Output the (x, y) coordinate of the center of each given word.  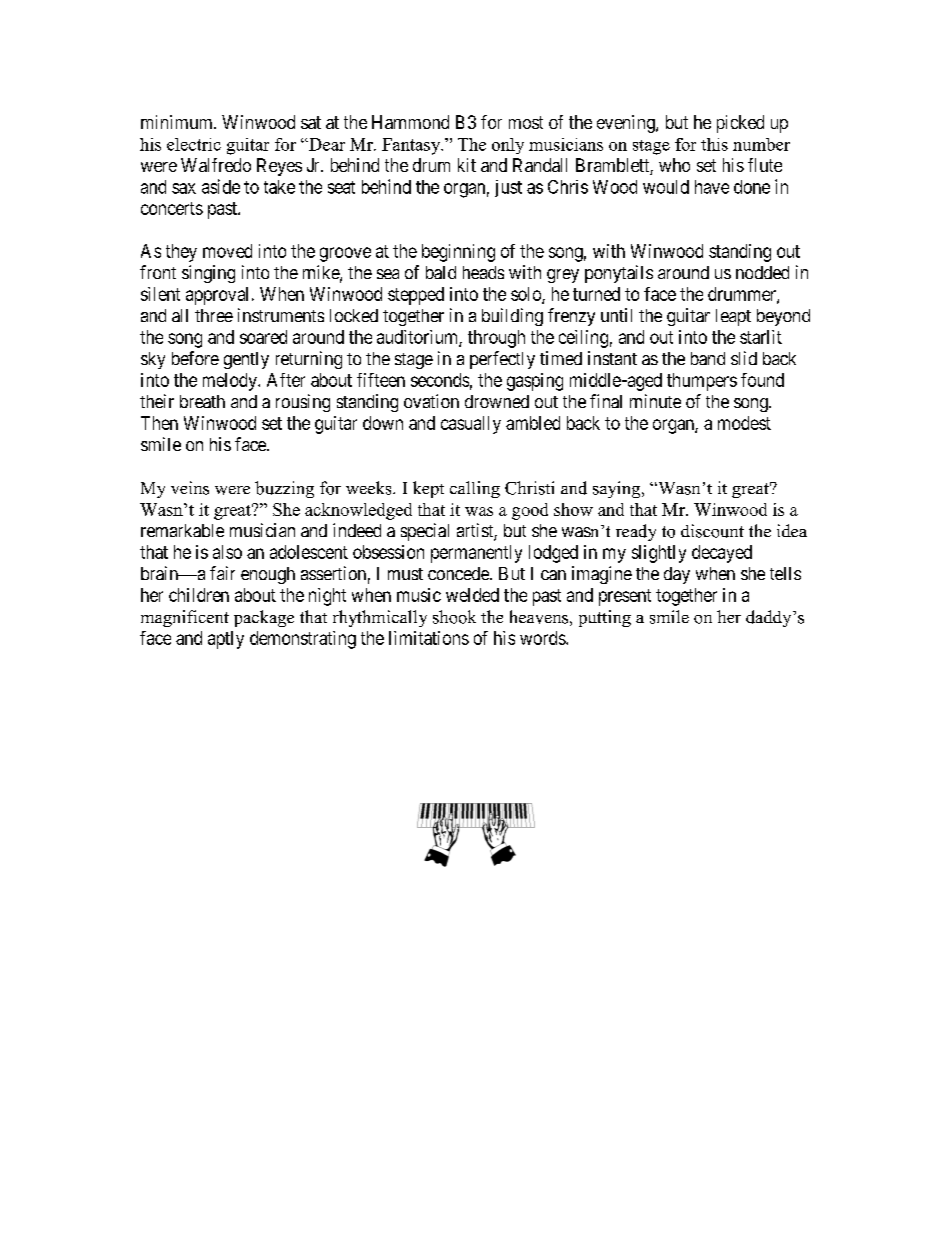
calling (475, 489)
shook (454, 617)
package (264, 618)
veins (190, 488)
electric (194, 144)
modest (744, 423)
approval (217, 296)
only (508, 146)
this (714, 144)
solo (527, 295)
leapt (733, 317)
